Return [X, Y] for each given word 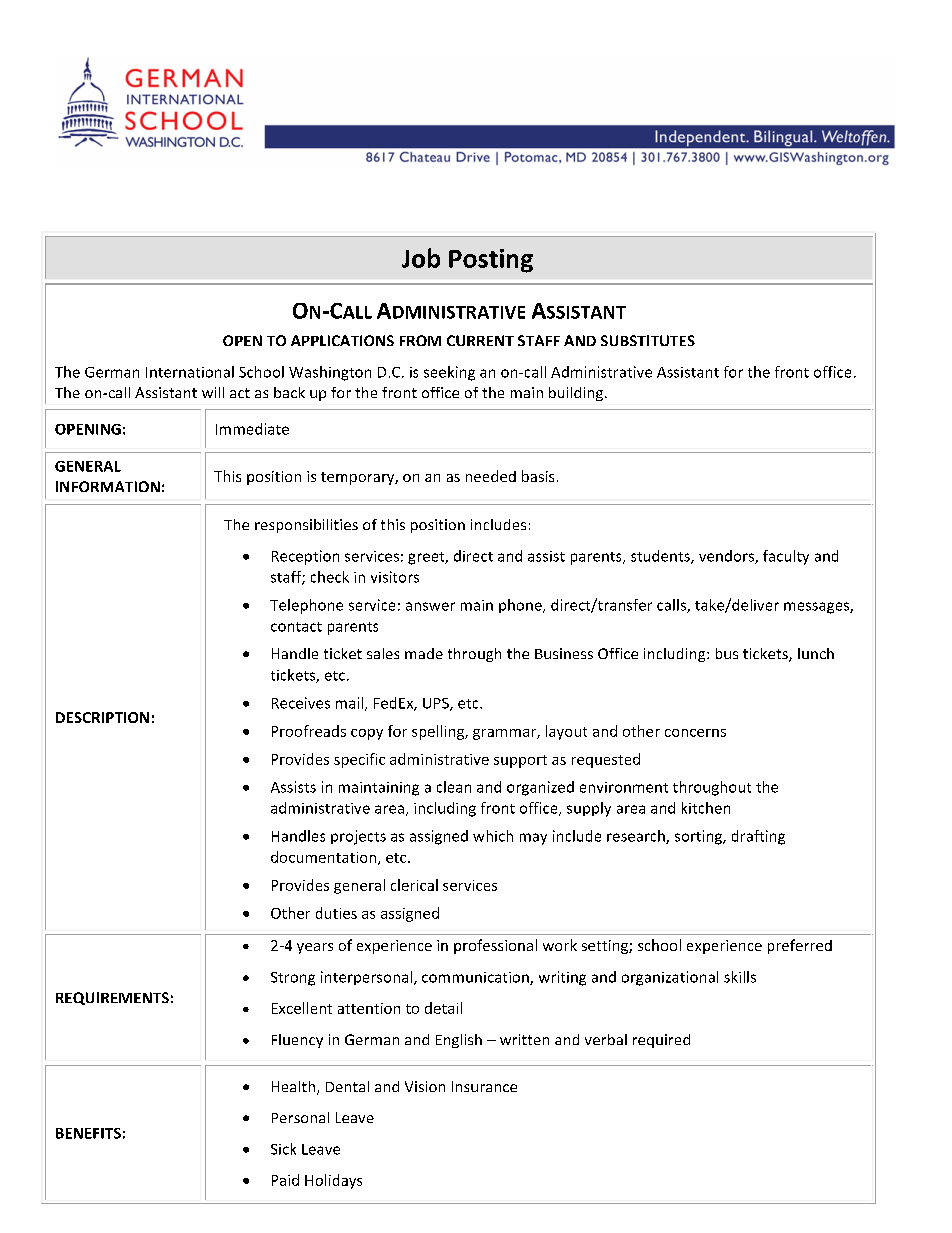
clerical [414, 885]
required [661, 1041]
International [190, 372]
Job [421, 258]
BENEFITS [88, 1133]
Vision [425, 1086]
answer [430, 606]
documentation [325, 858]
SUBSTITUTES [648, 340]
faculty [786, 557]
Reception [305, 557]
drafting [758, 837]
